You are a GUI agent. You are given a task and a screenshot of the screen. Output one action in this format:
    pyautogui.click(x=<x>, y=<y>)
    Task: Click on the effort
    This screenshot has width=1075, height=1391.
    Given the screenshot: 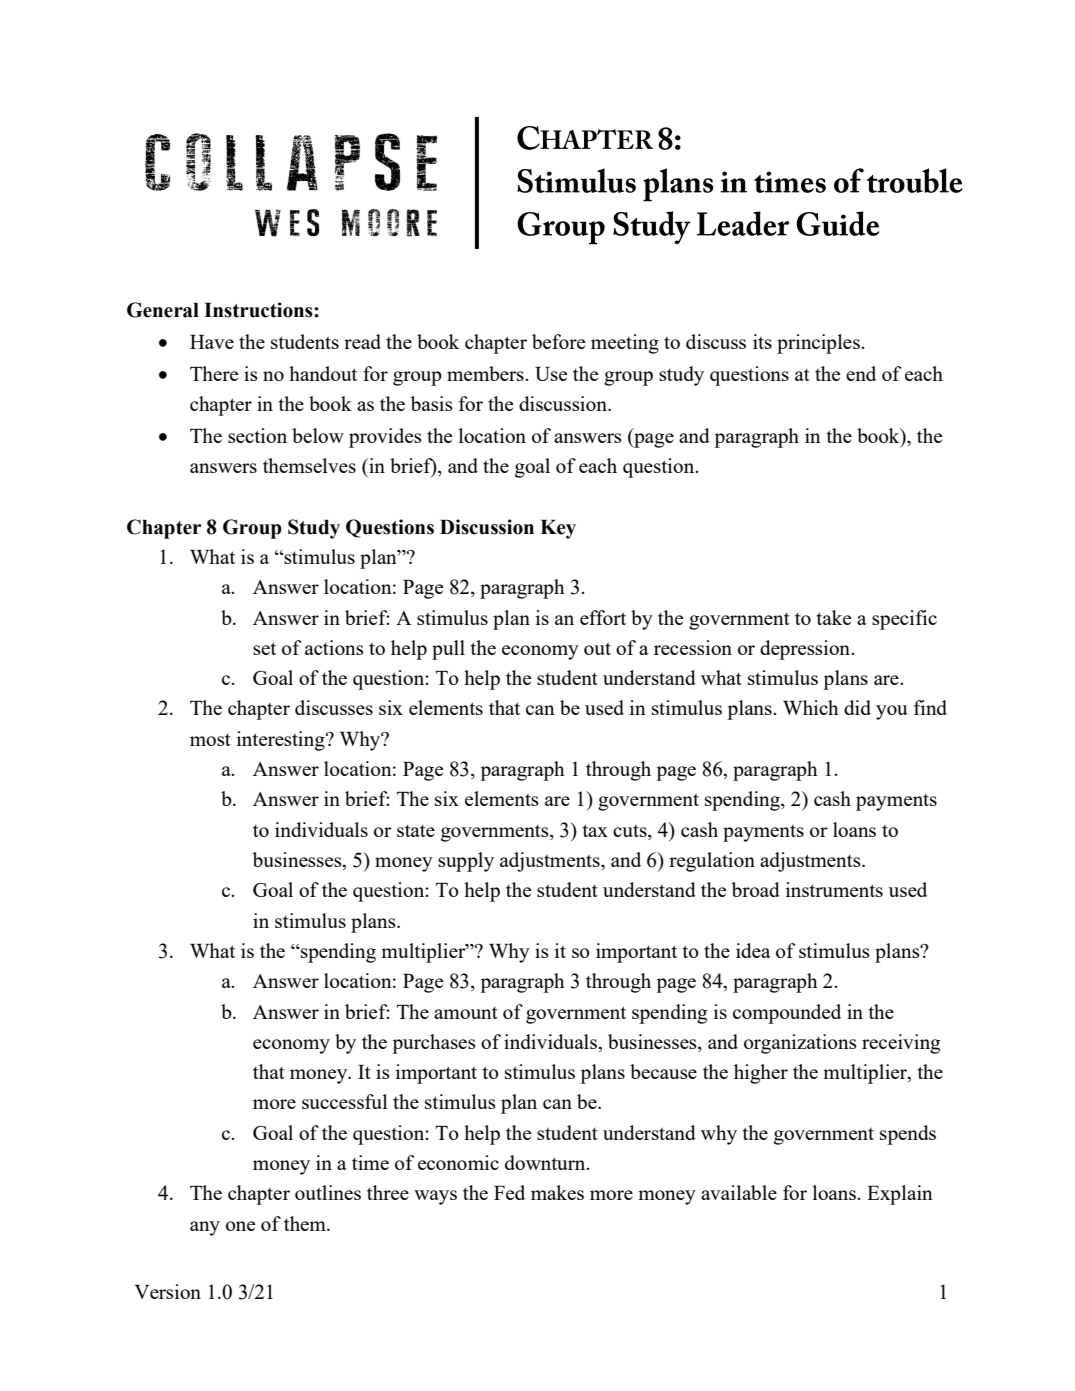 What is the action you would take?
    pyautogui.click(x=603, y=617)
